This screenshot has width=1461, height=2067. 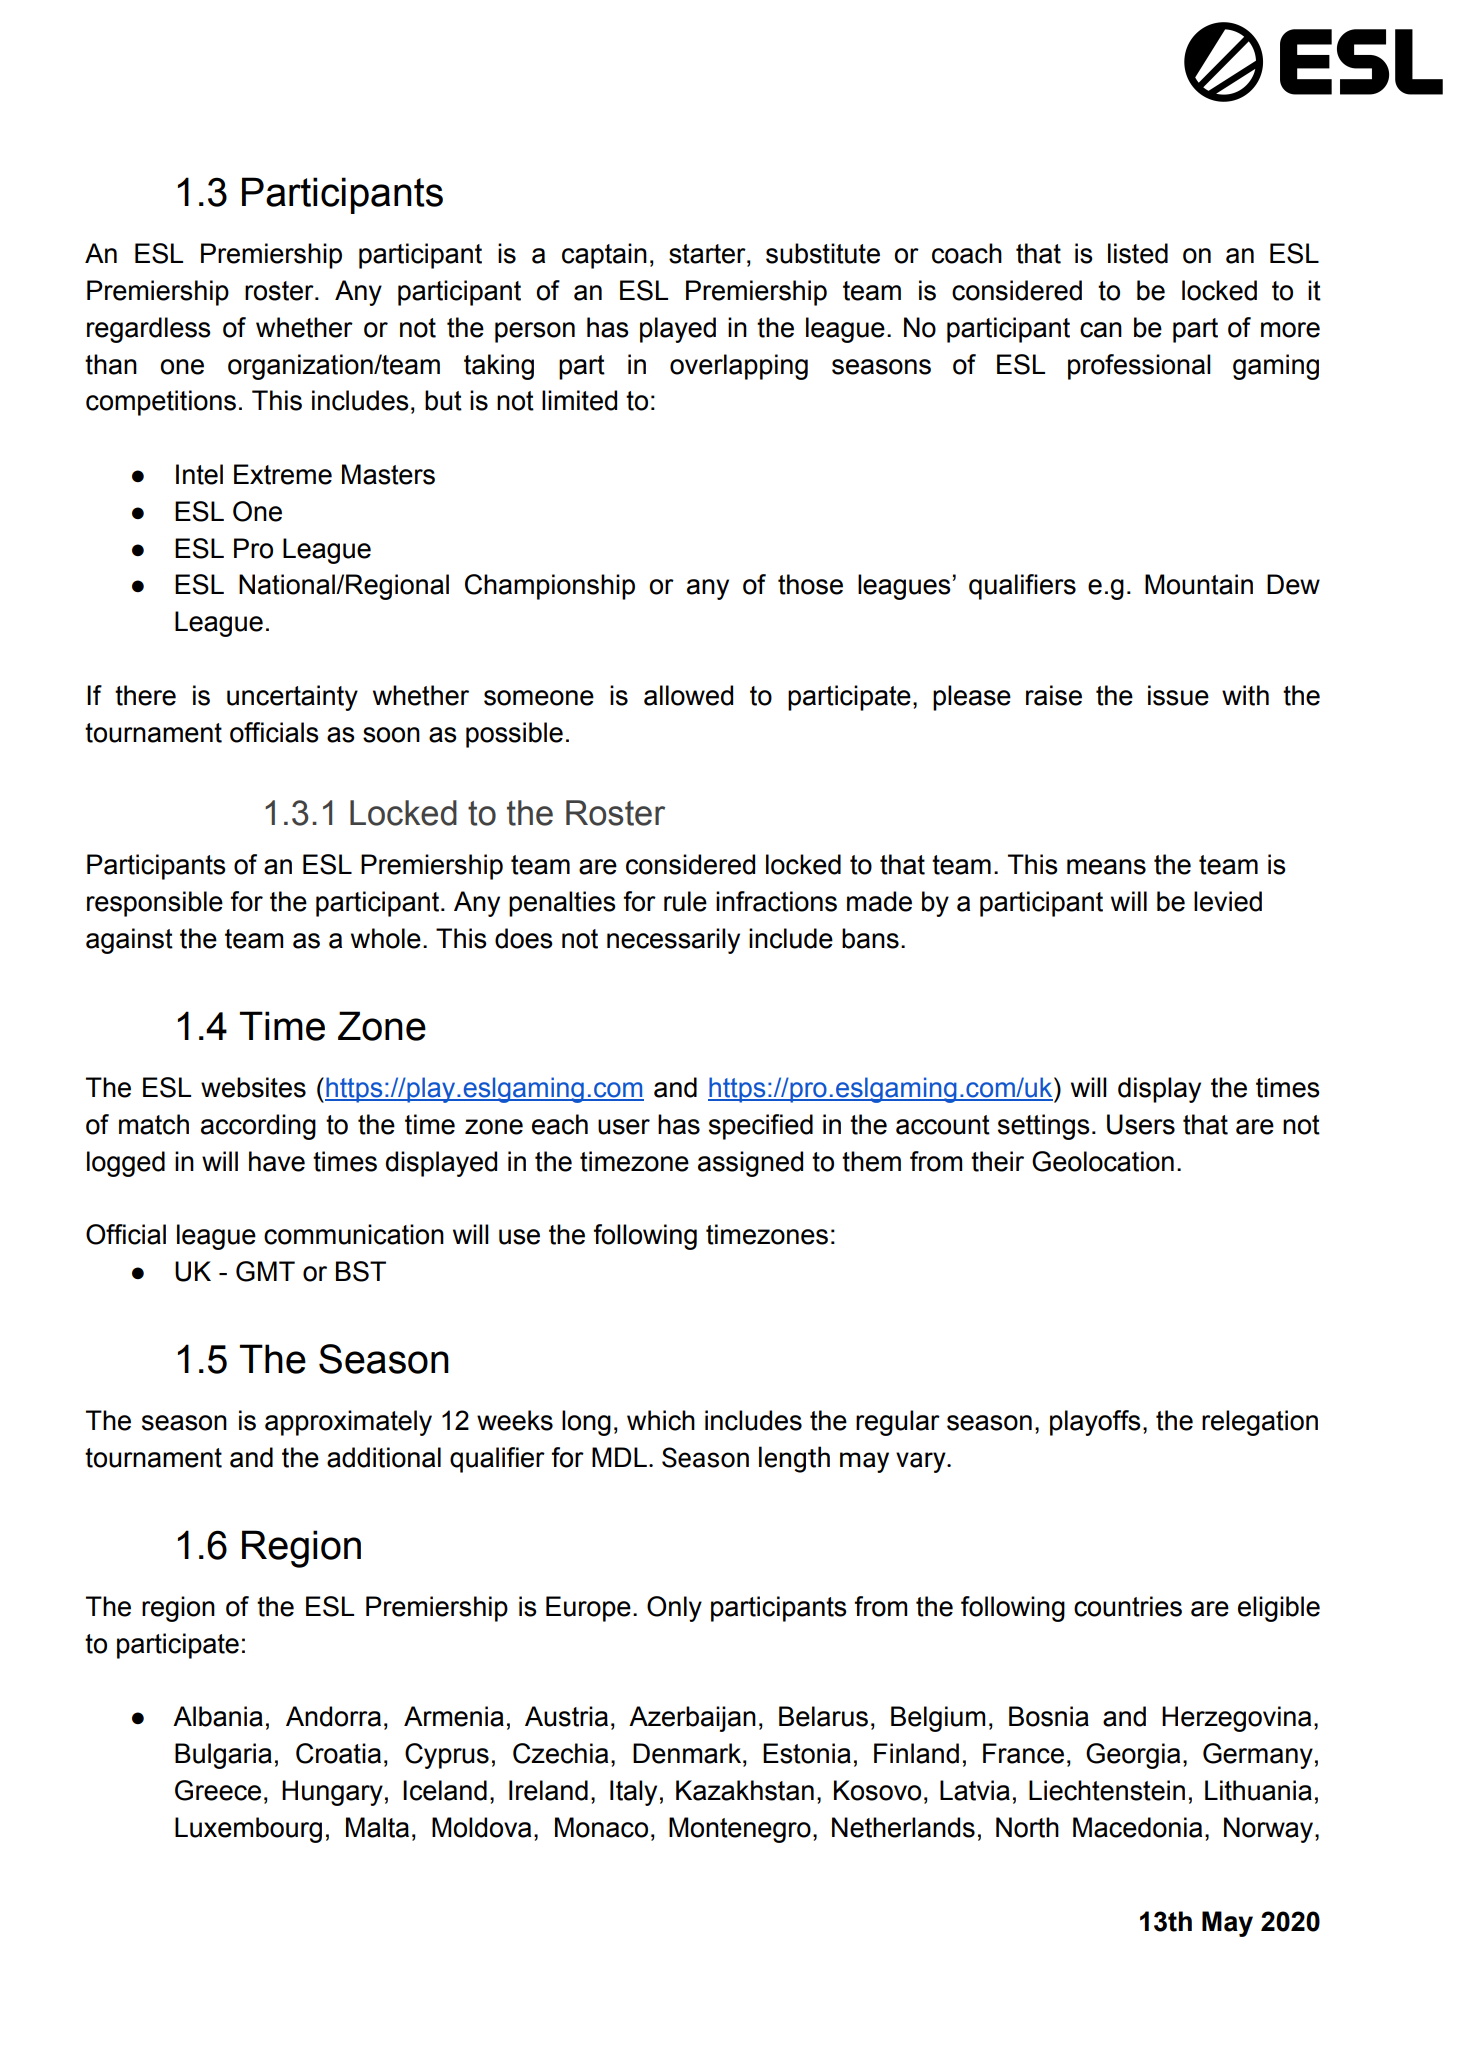 I want to click on websites, so click(x=253, y=1087).
